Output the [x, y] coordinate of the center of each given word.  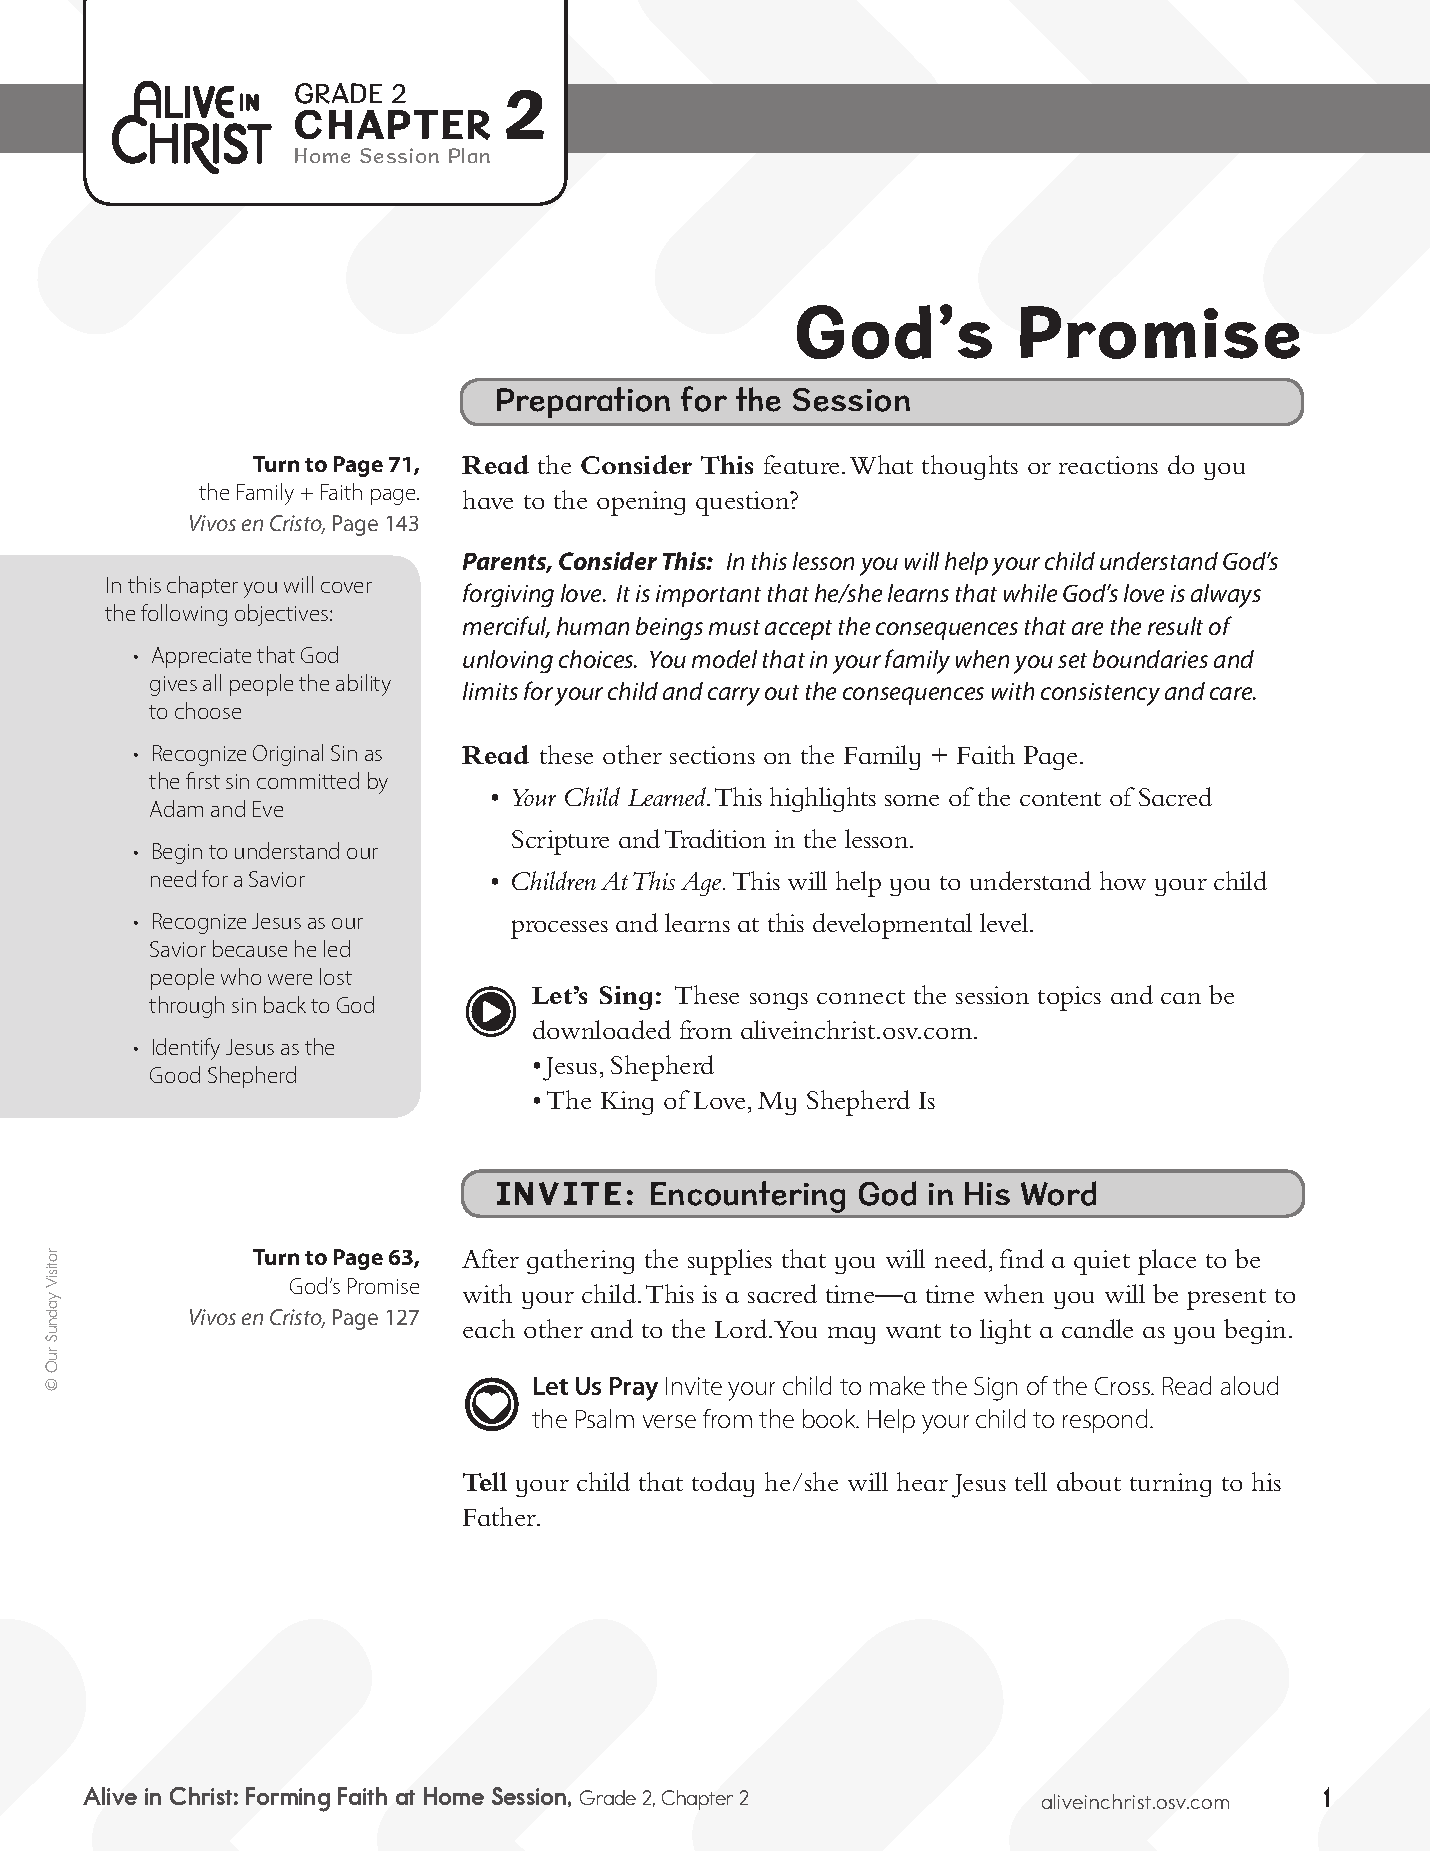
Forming [288, 1799]
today [723, 1484]
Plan [469, 155]
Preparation [583, 402]
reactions [1108, 465]
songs [779, 1001]
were [290, 979]
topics [1069, 998]
